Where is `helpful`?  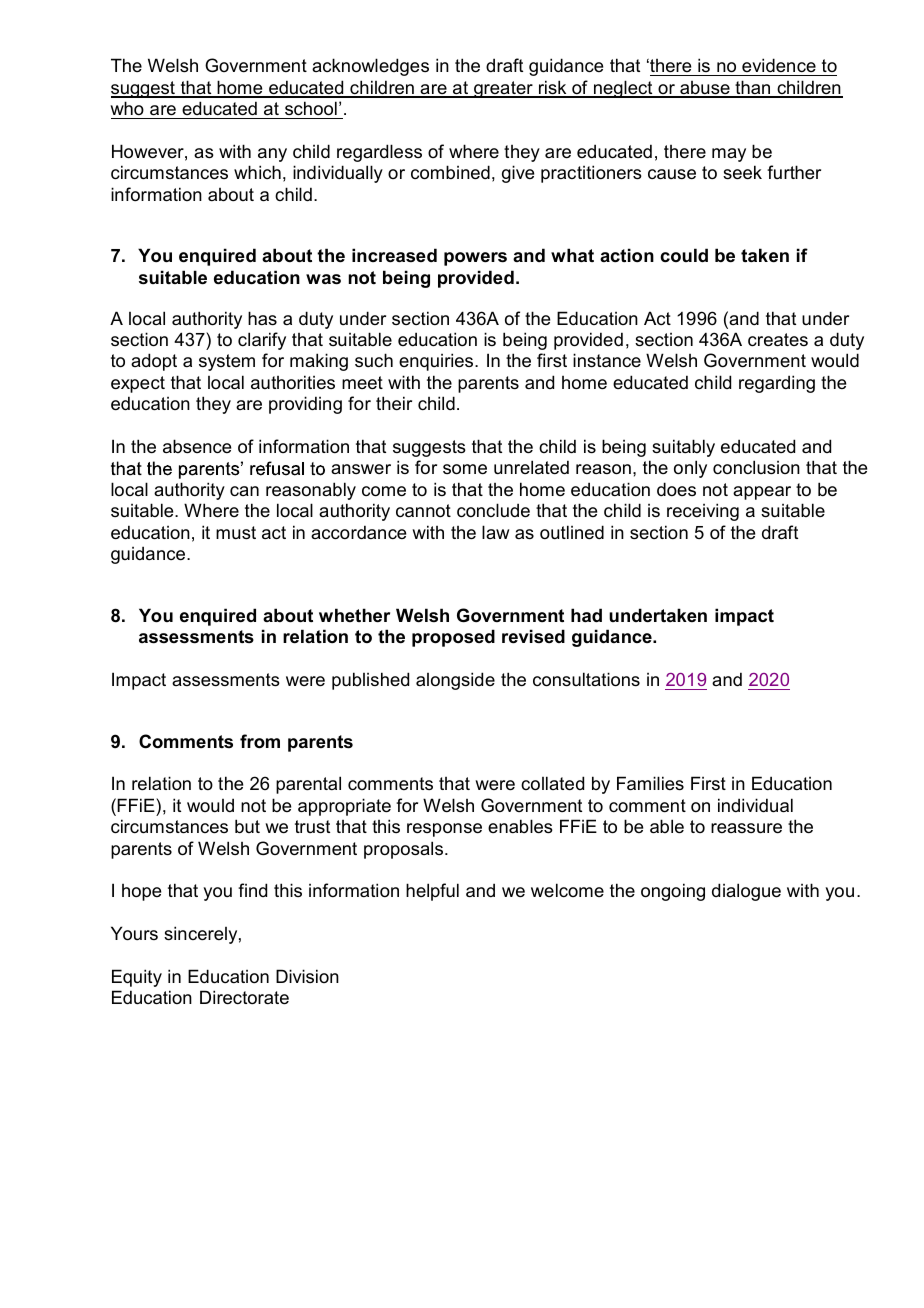
helpful is located at coordinates (432, 892).
